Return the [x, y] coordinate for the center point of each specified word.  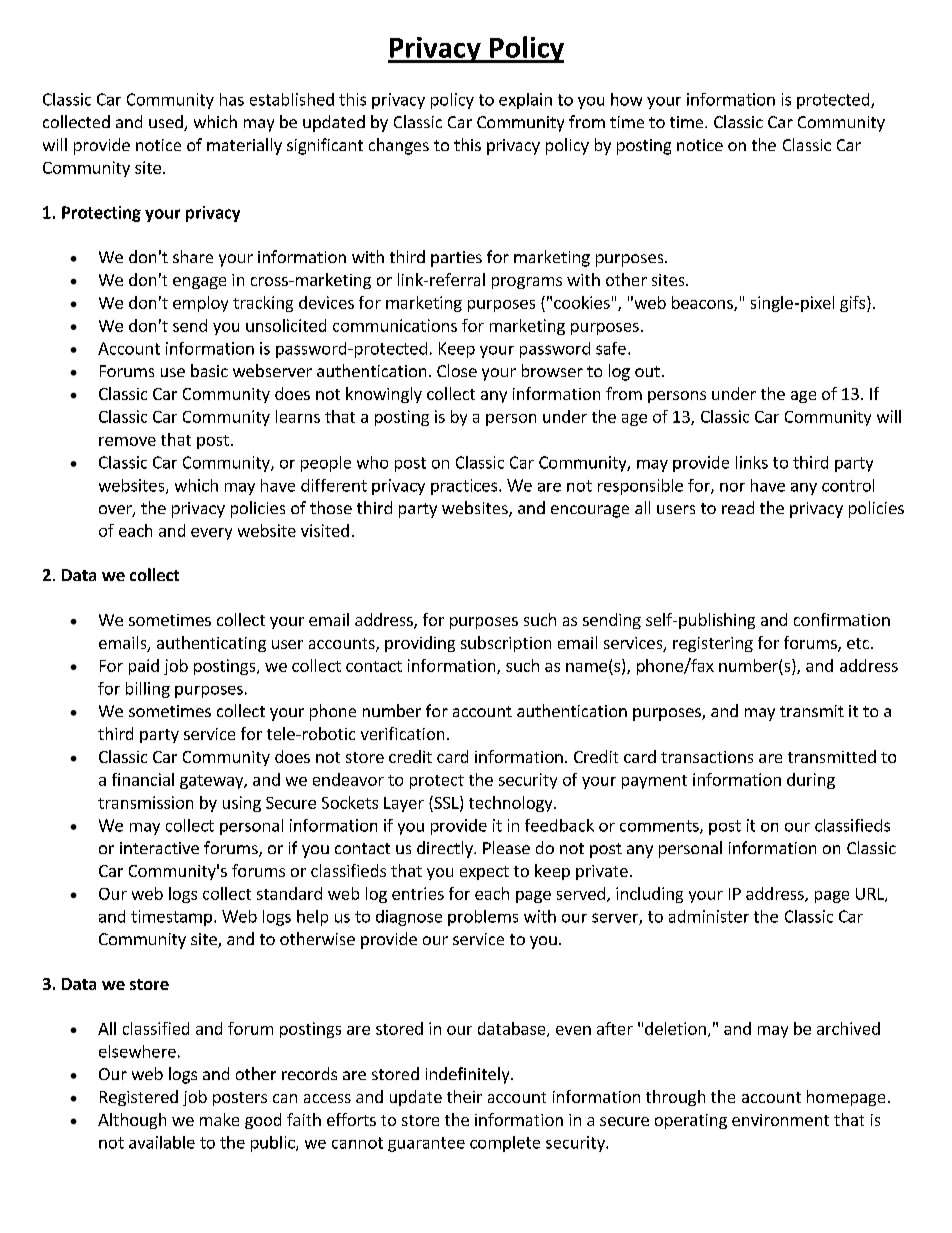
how [626, 99]
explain [525, 101]
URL [871, 895]
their [464, 1096]
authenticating [211, 644]
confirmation [842, 619]
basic [209, 370]
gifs [854, 304]
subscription [506, 644]
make [219, 1119]
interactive [159, 848]
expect [484, 873]
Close [457, 370]
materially [244, 146]
